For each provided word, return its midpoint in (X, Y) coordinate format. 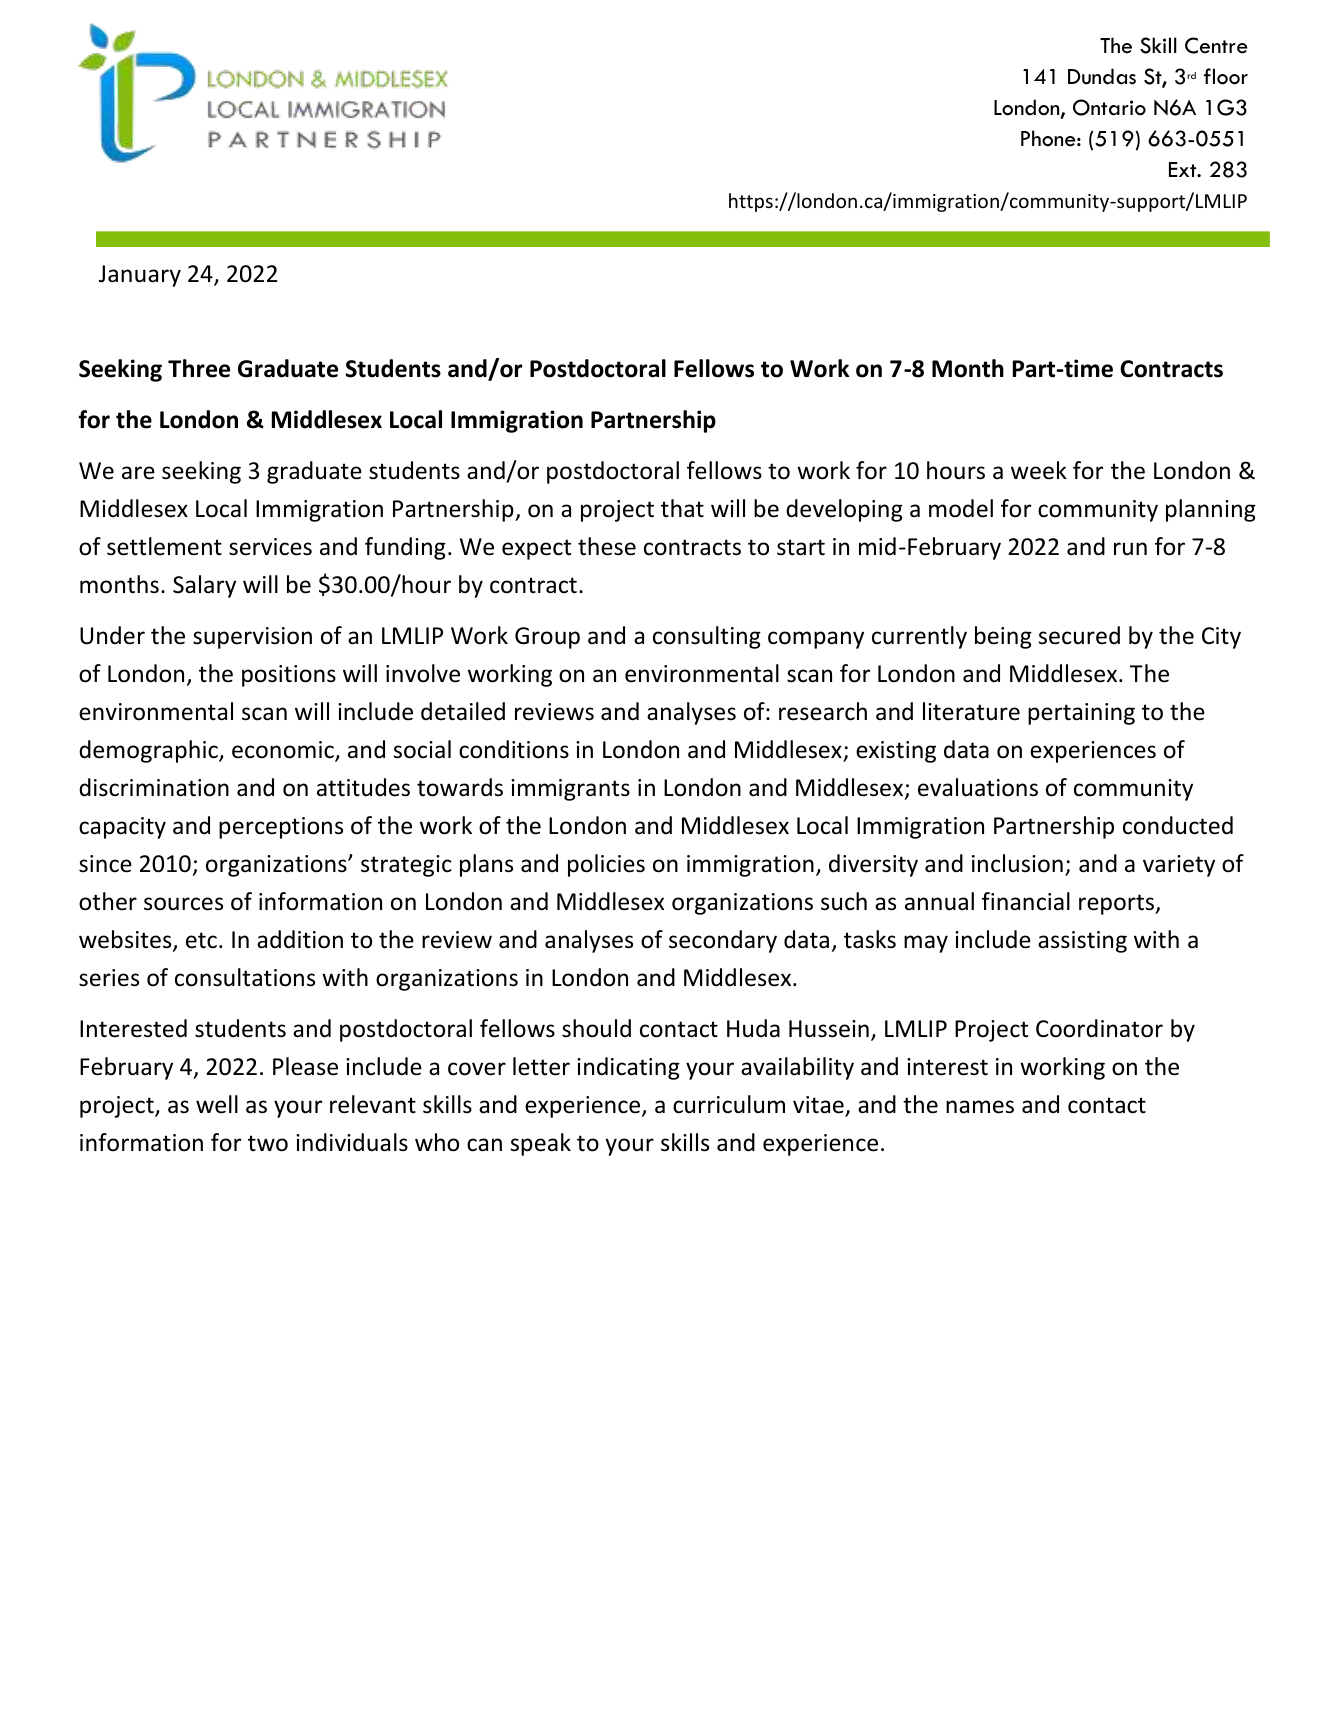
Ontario (1109, 107)
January (140, 276)
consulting (707, 637)
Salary (204, 586)
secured (1079, 635)
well (217, 1104)
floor (1226, 76)
